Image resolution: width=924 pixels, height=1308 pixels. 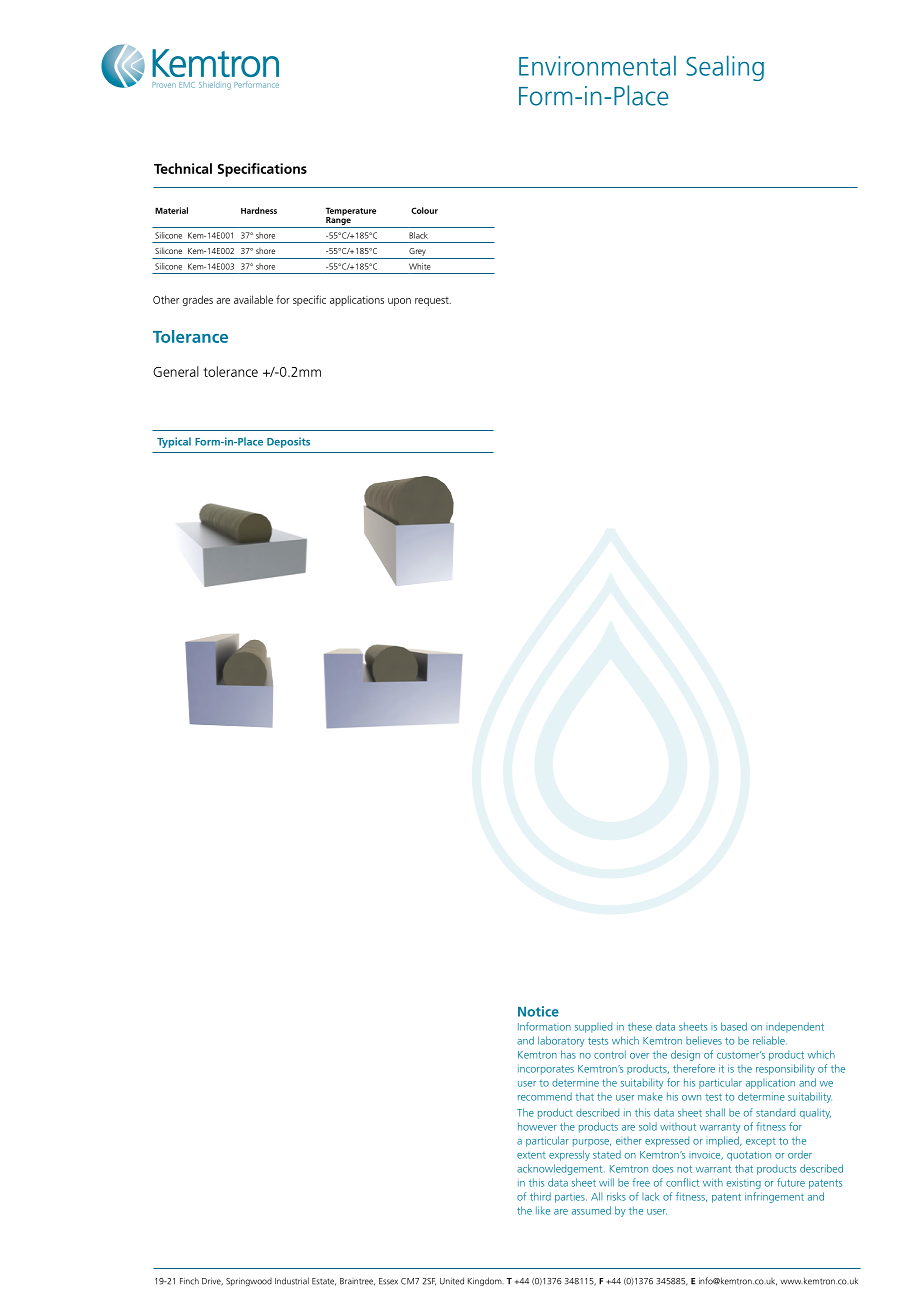 What do you see at coordinates (288, 442) in the screenshot?
I see `Deposits` at bounding box center [288, 442].
